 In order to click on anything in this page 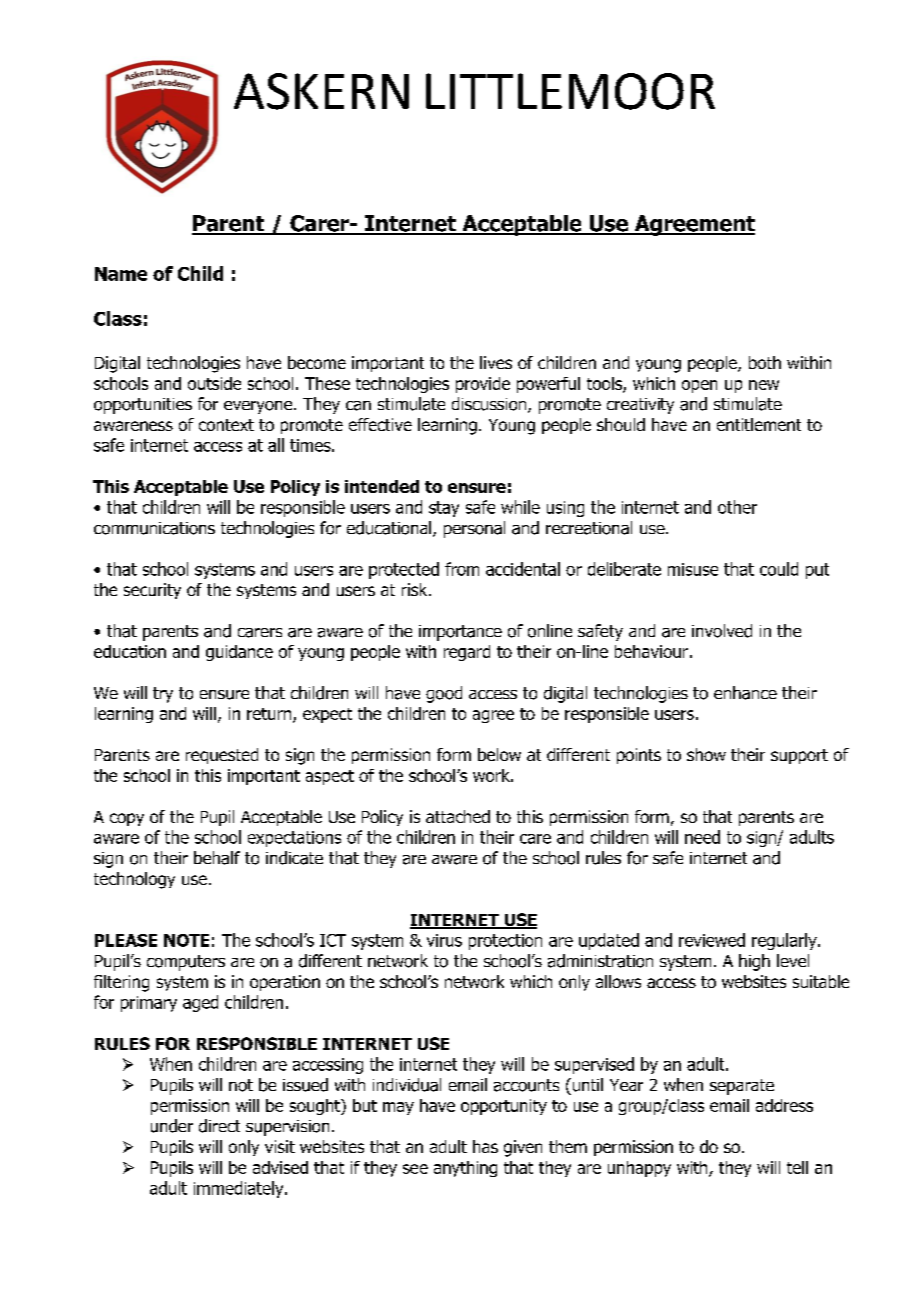, I will do `click(465, 1169)`.
